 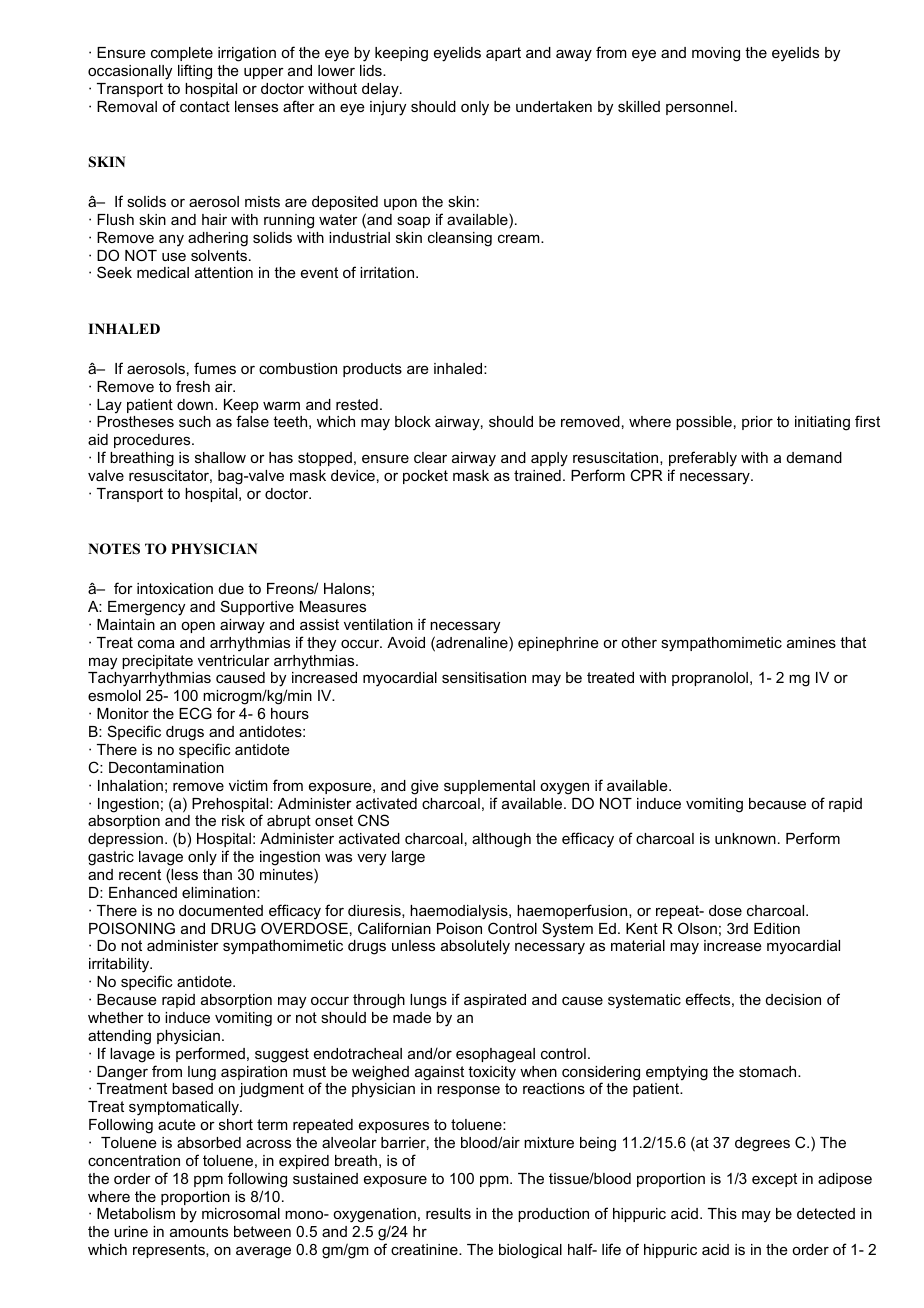 I want to click on amounts, so click(x=199, y=1231).
